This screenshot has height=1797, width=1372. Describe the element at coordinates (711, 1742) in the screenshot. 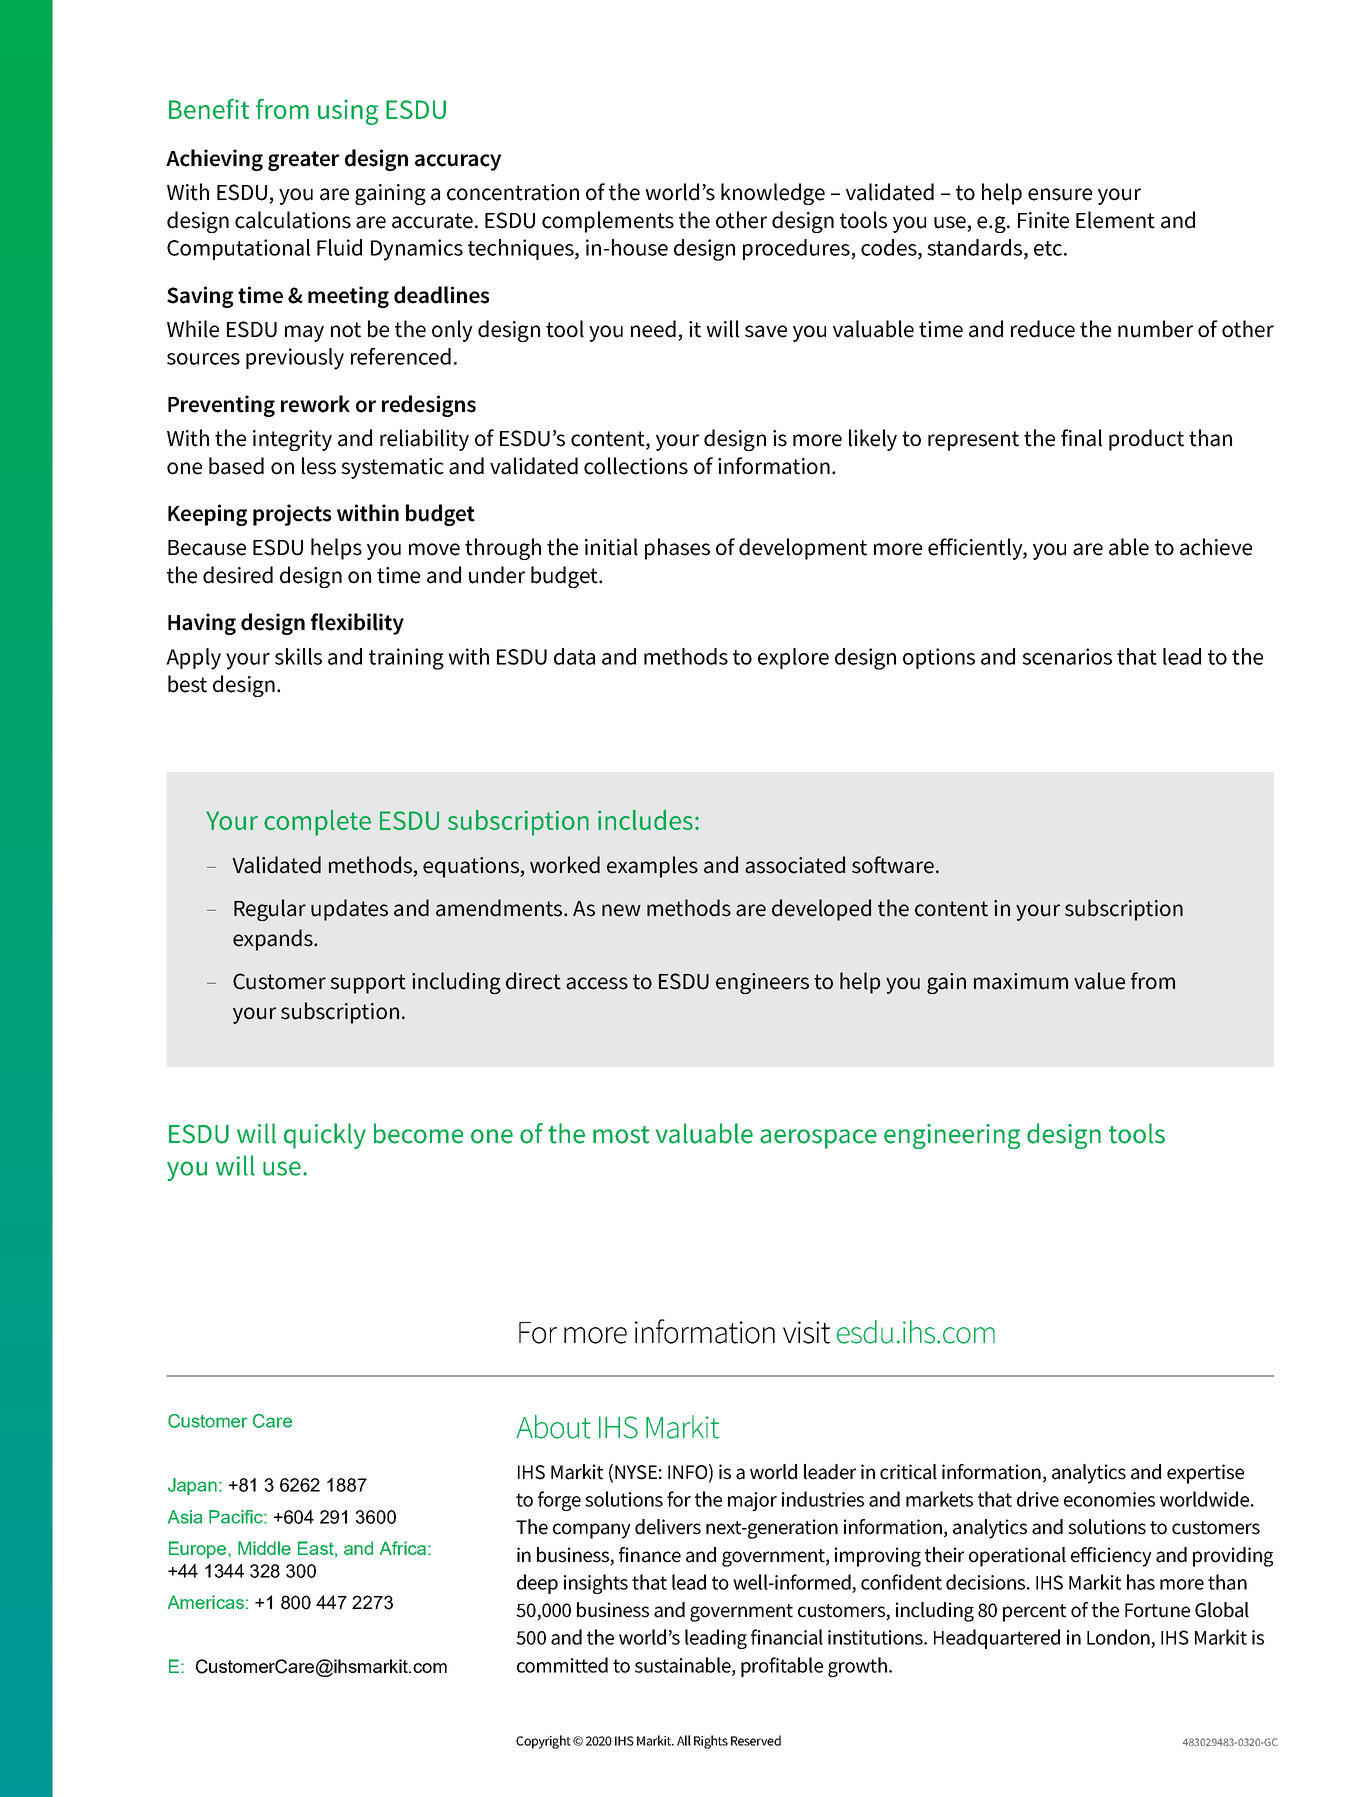

I see `Rights` at that location.
